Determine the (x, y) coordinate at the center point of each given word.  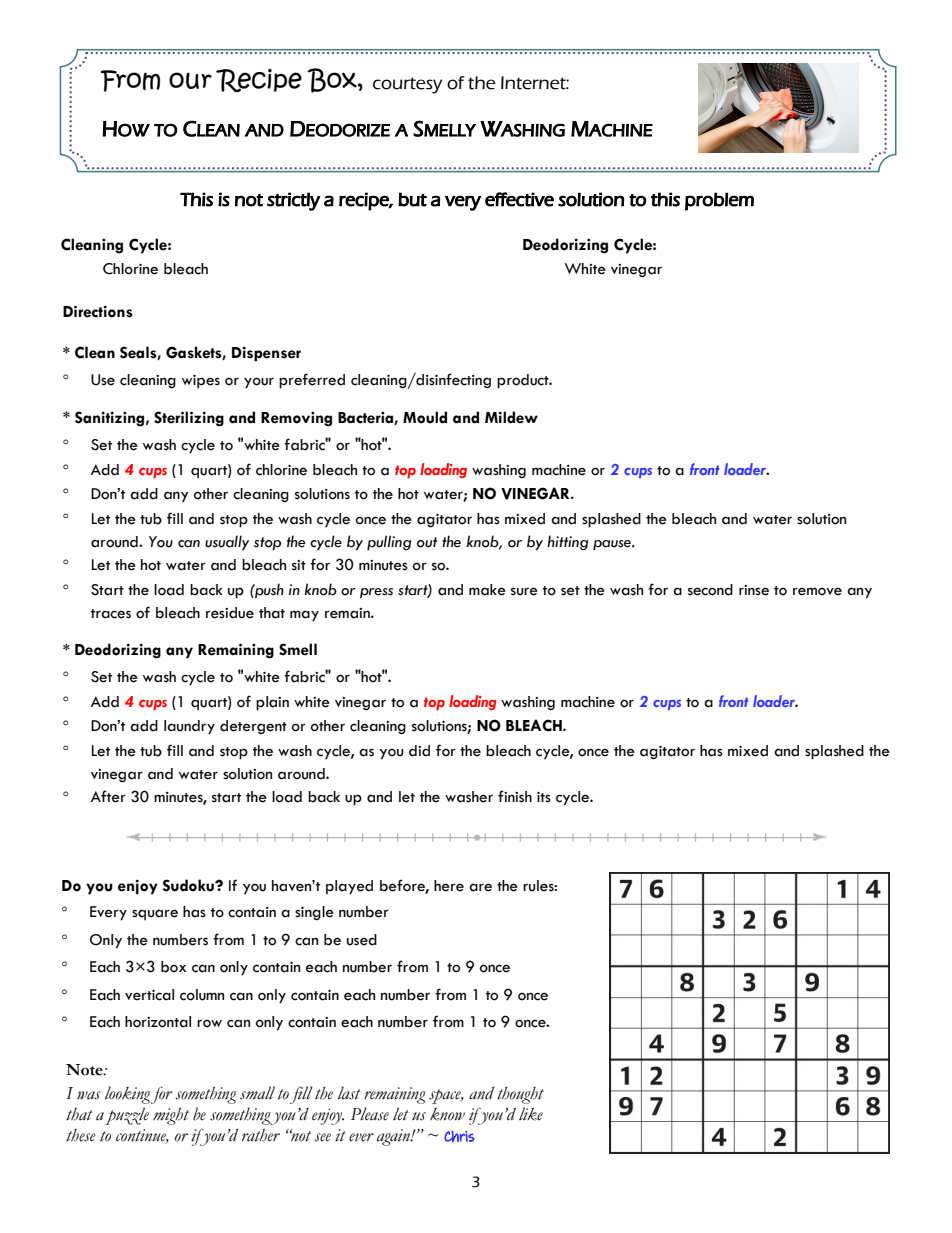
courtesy (407, 85)
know (447, 1114)
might (171, 1116)
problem (719, 201)
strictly (294, 201)
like (531, 1114)
